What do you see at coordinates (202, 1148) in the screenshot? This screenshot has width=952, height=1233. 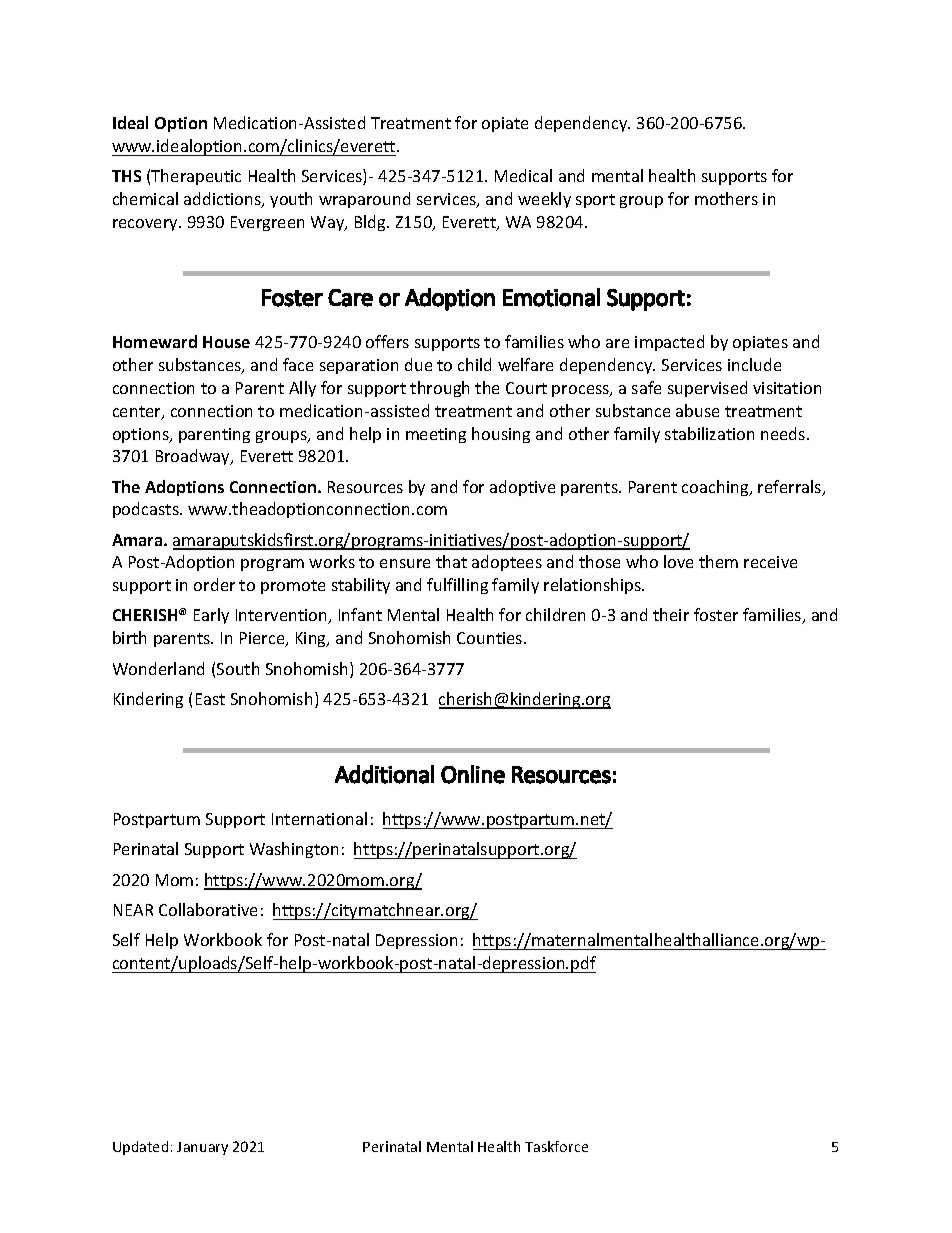 I see `January` at bounding box center [202, 1148].
